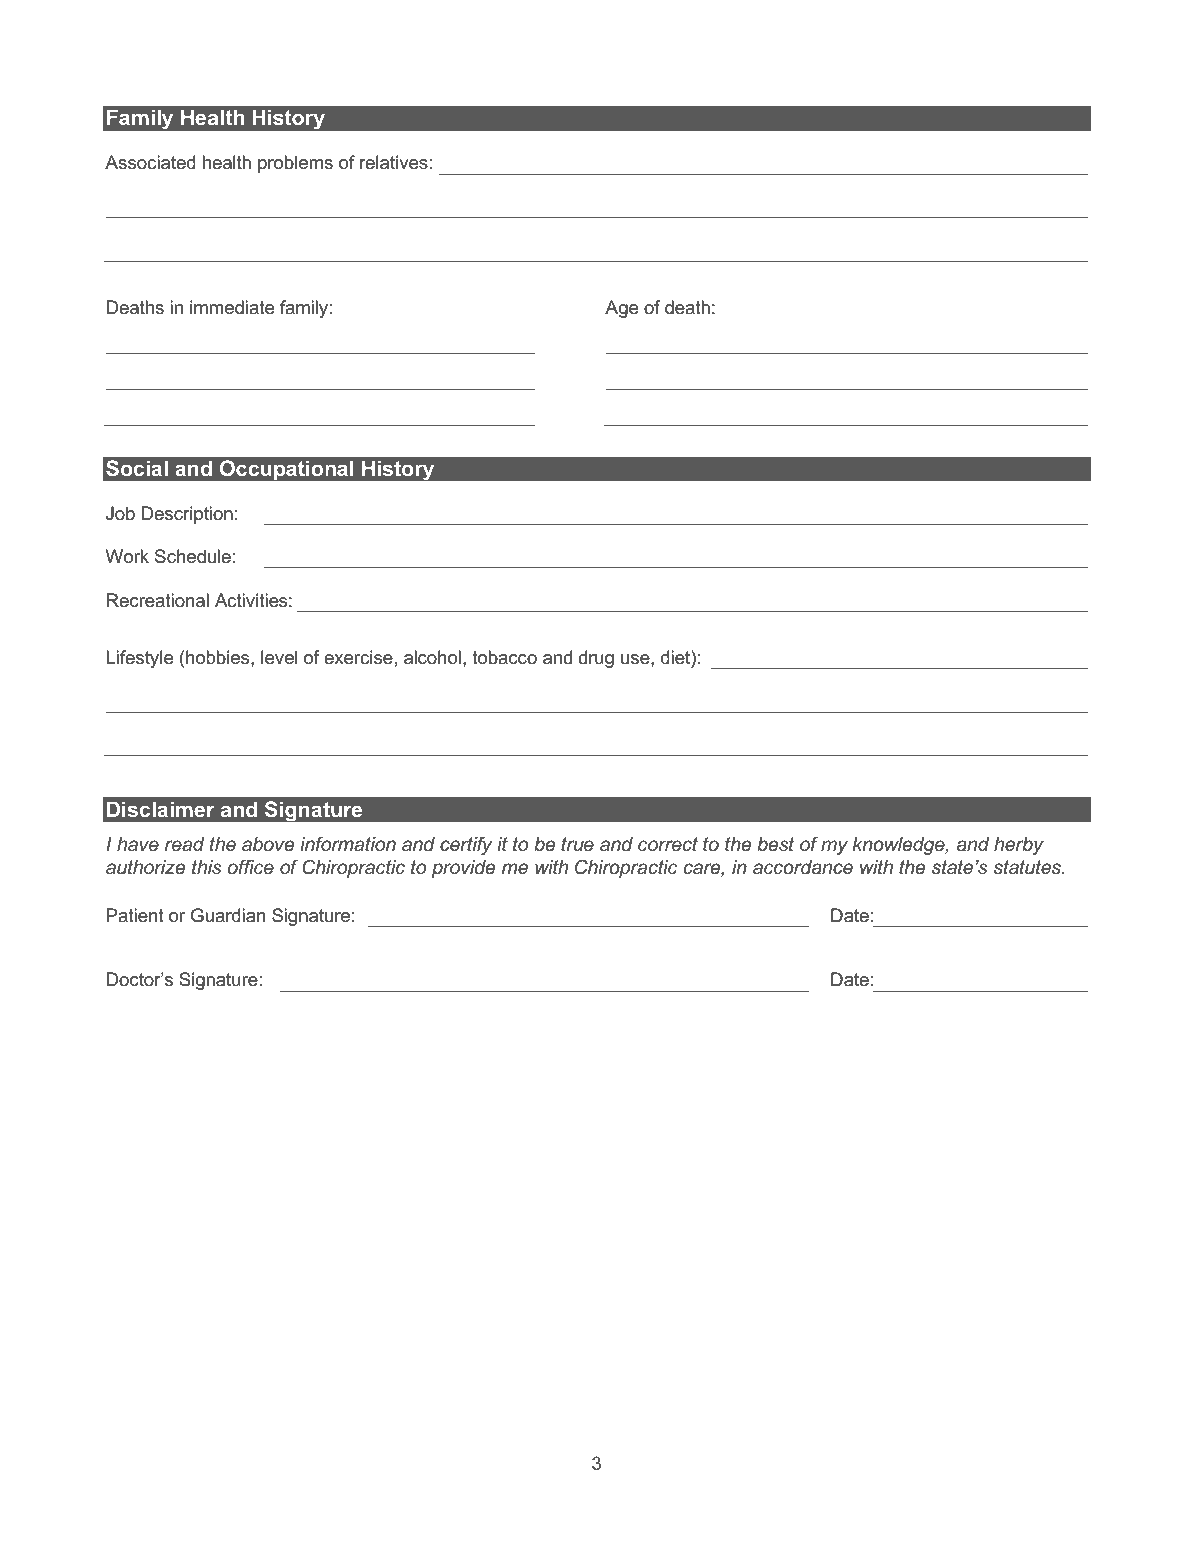 Image resolution: width=1193 pixels, height=1543 pixels. I want to click on drug, so click(596, 659).
